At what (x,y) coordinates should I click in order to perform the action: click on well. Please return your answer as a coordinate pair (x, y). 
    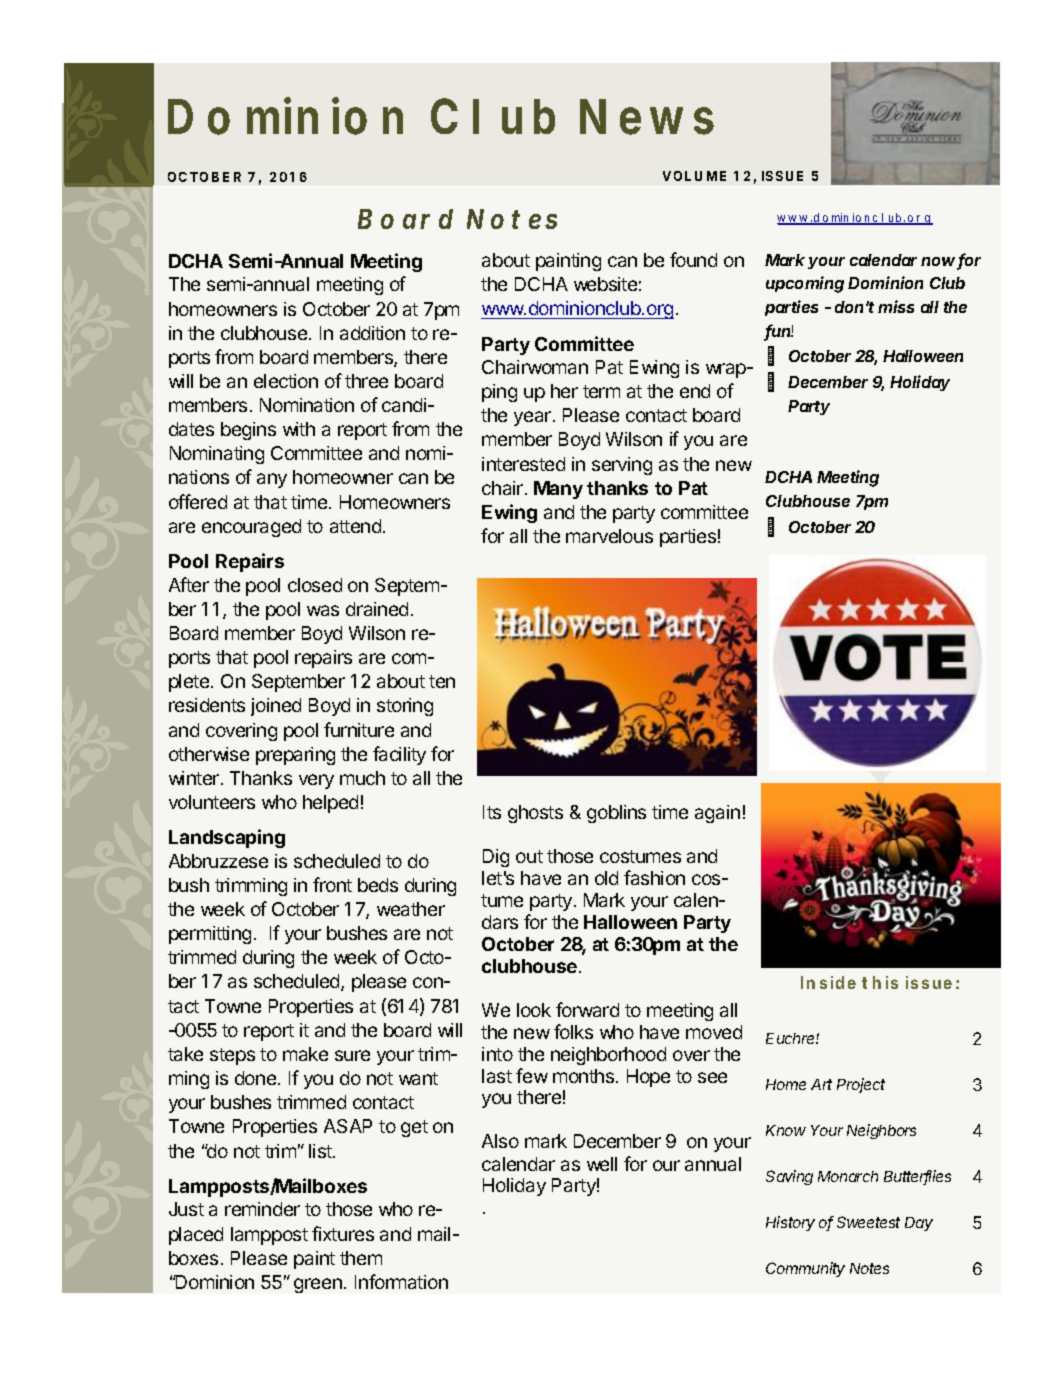
    Looking at the image, I should click on (602, 1164).
